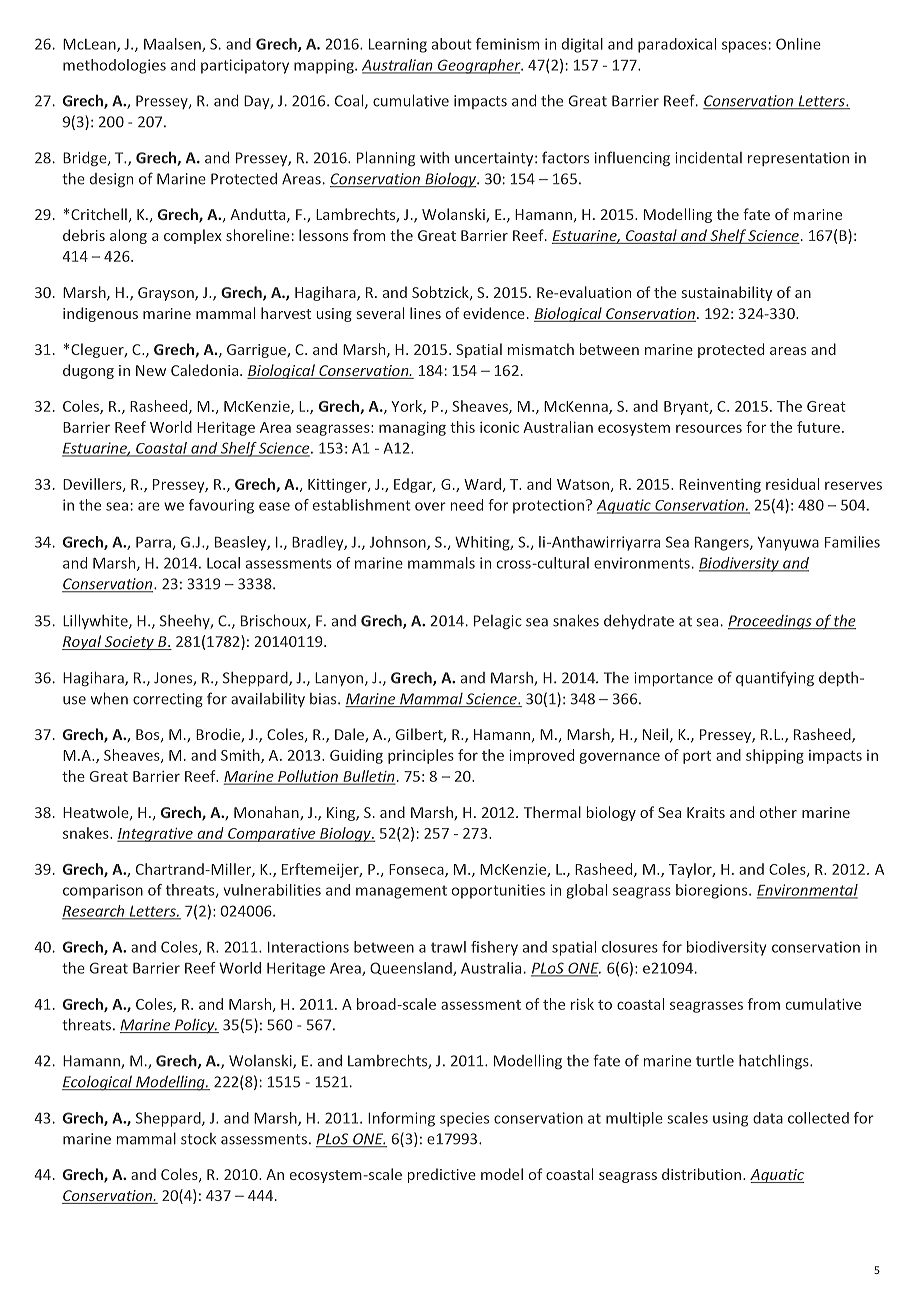 The image size is (924, 1308). I want to click on Geographer, so click(479, 66).
